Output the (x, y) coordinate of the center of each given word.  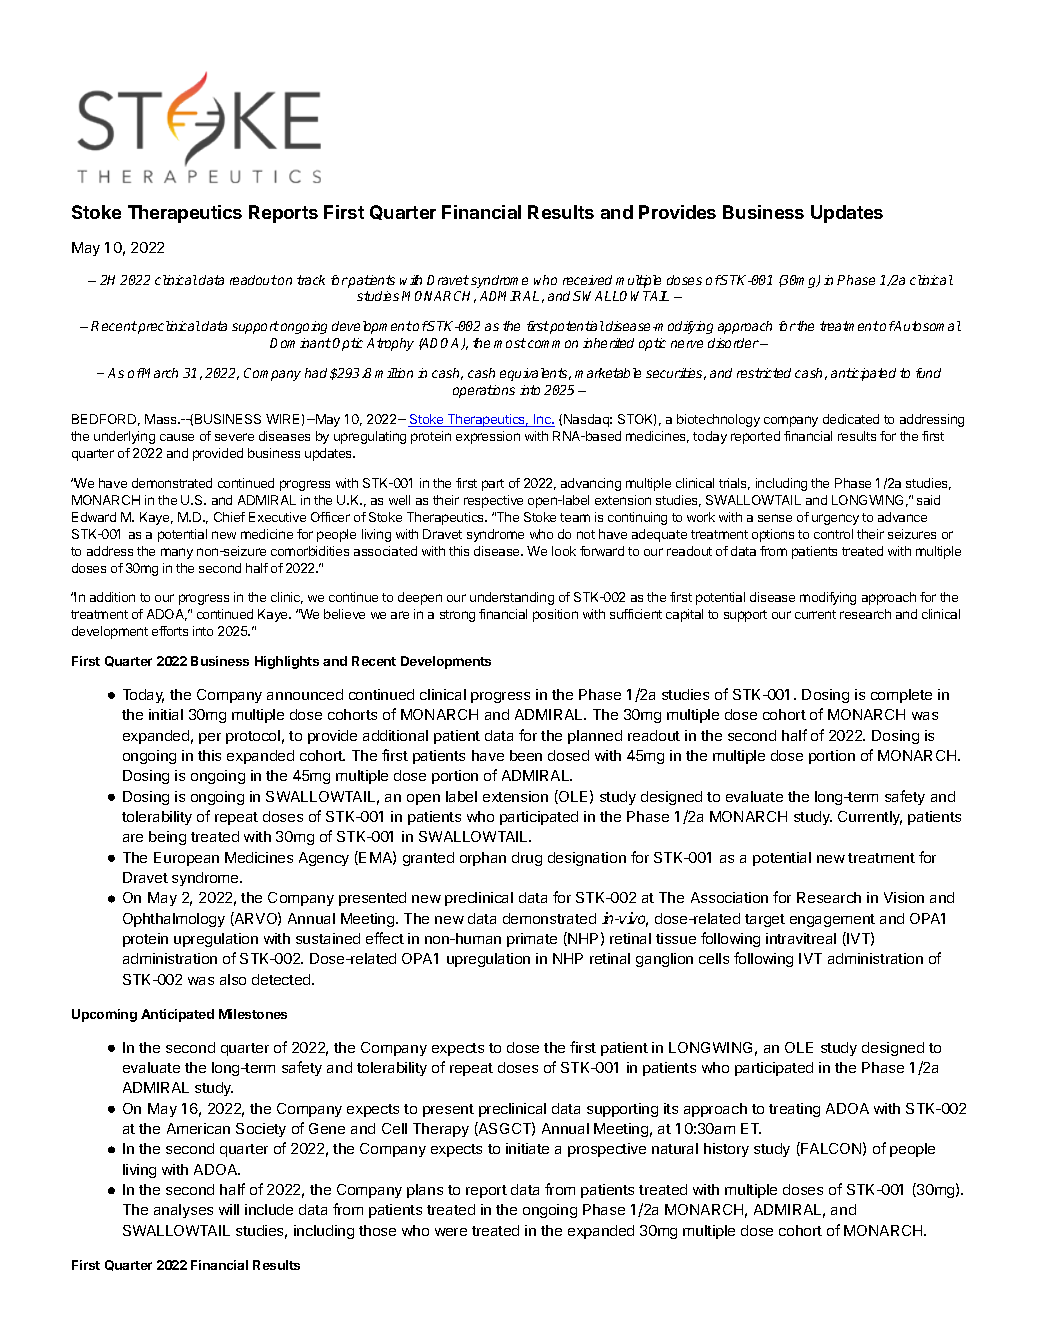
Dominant (300, 343)
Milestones (253, 1014)
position (555, 615)
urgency (835, 519)
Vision (904, 897)
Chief (229, 517)
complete (901, 696)
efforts (170, 631)
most (510, 343)
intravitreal (801, 938)
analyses (183, 1211)
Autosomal (927, 326)
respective (493, 501)
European (186, 859)
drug (527, 859)
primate (532, 940)
